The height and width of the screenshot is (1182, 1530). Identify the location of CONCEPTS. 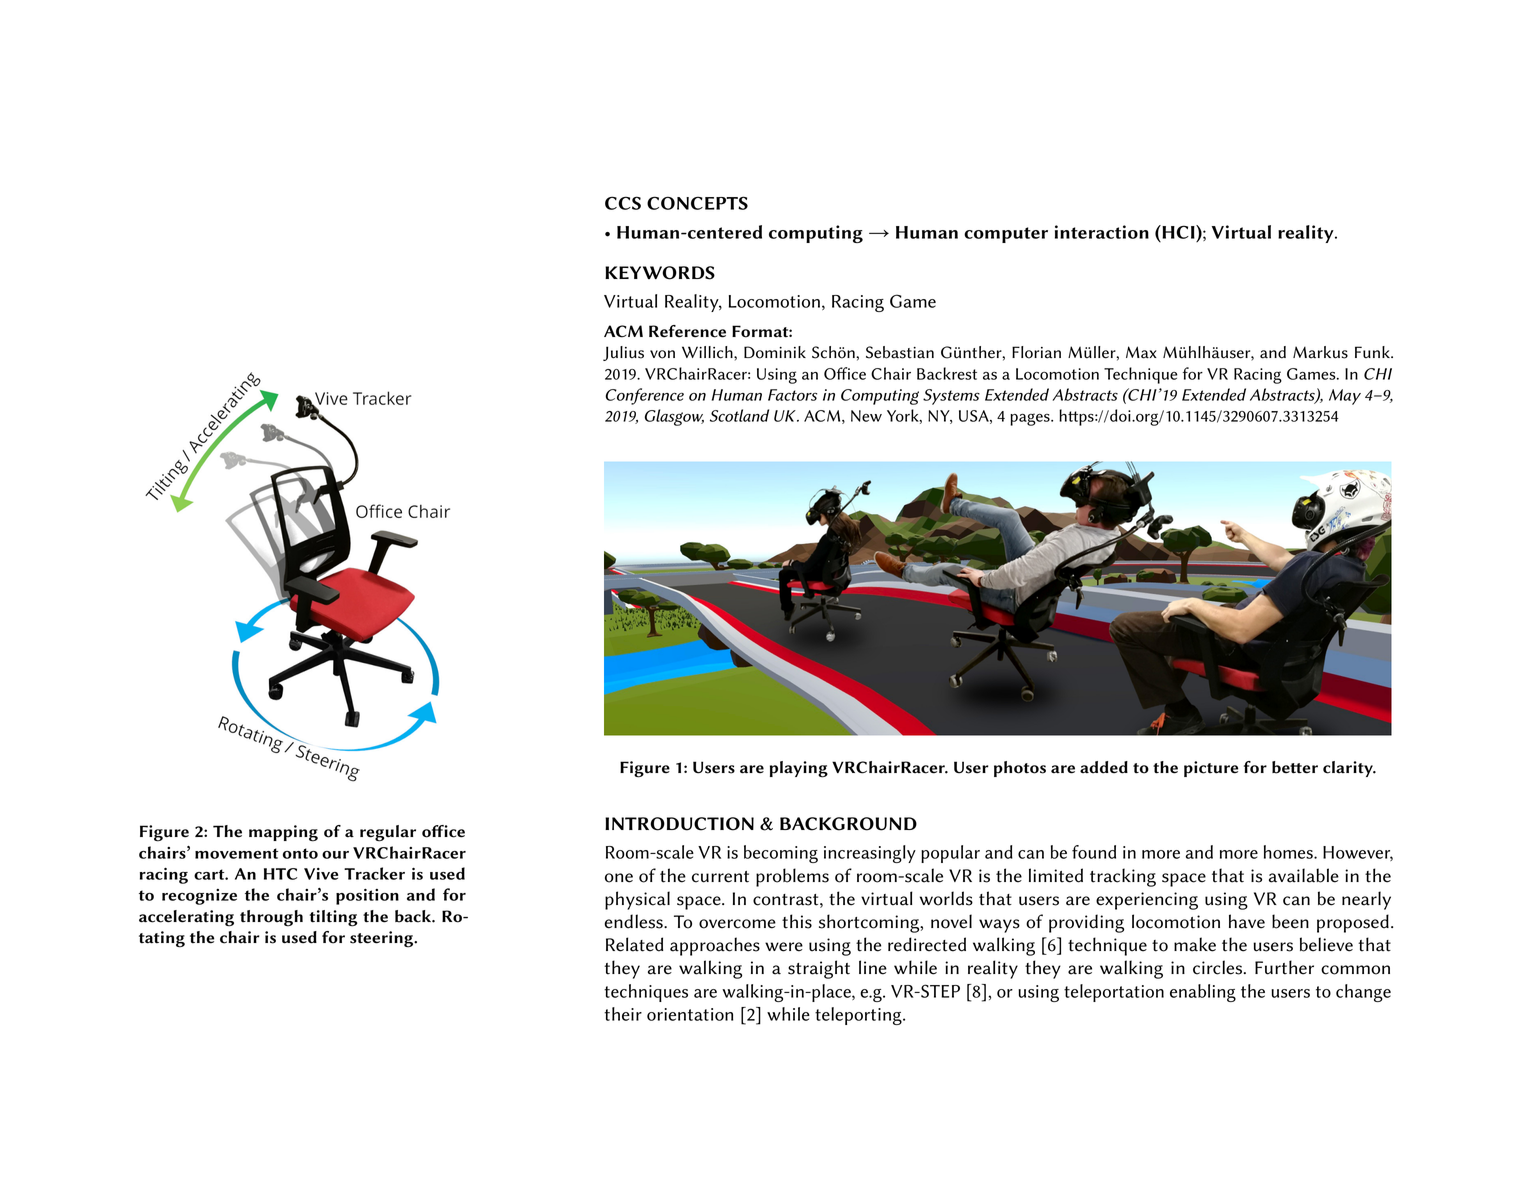
(697, 203).
